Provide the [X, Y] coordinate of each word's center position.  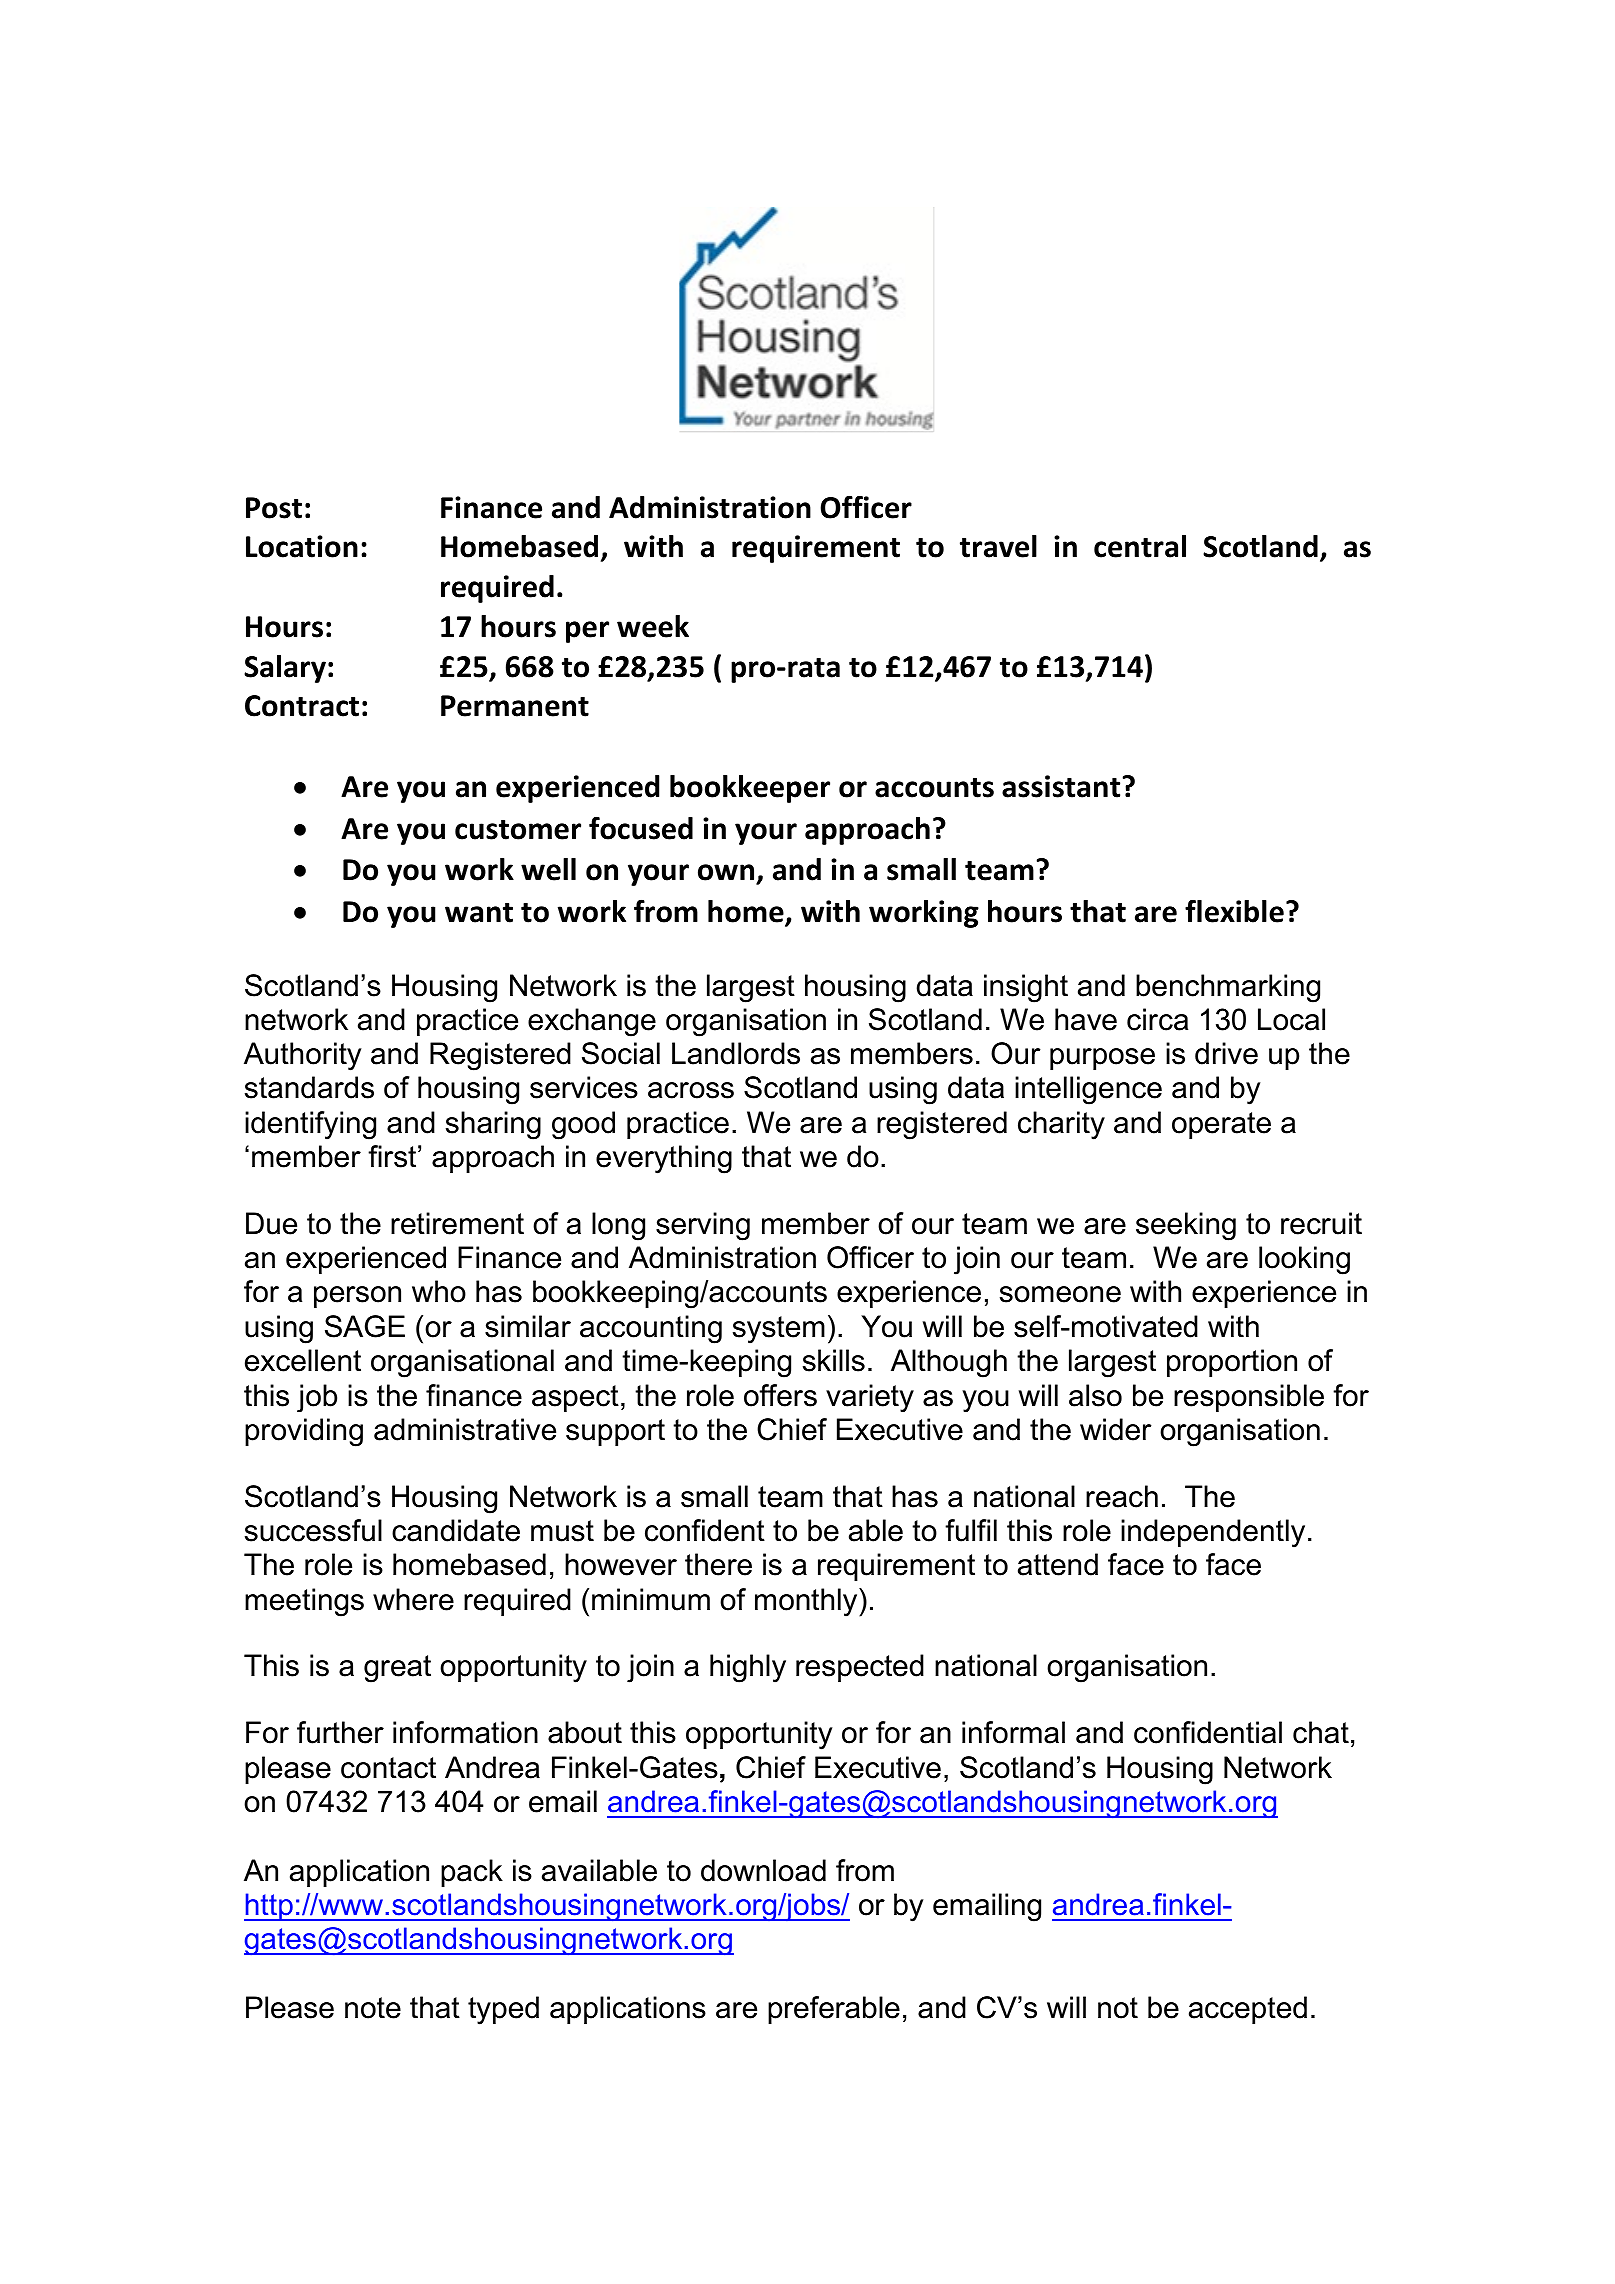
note [373, 2008]
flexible [1234, 911]
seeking [1186, 1226]
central [1140, 546]
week [653, 626]
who [439, 1291]
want [479, 913]
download [763, 1870]
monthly [807, 1602]
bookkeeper [750, 789]
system [779, 1330]
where [413, 1599]
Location [302, 546]
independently [1213, 1533]
